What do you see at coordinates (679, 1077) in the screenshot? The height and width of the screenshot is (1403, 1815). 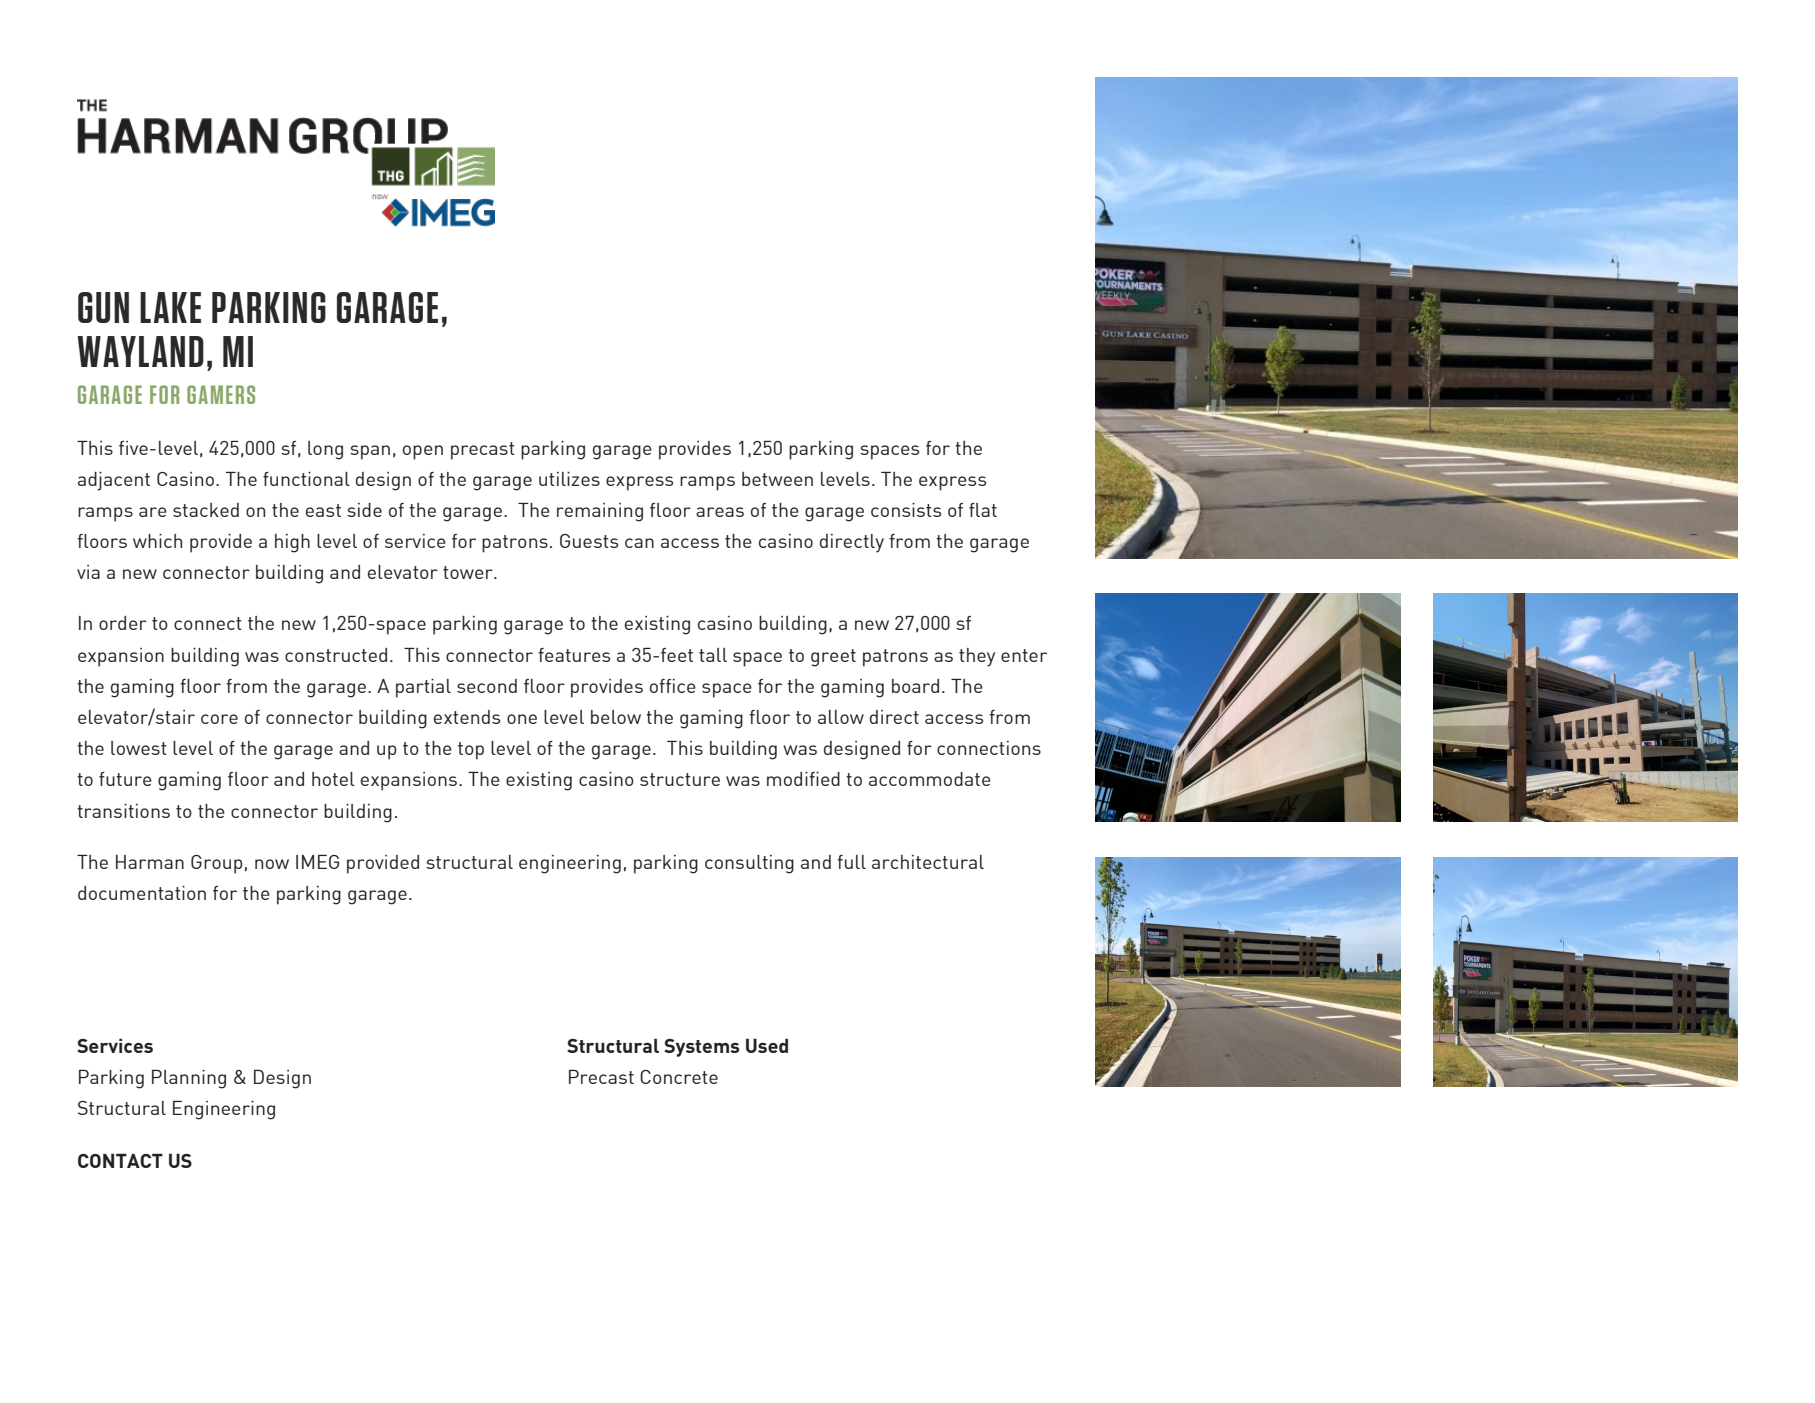 I see `Concrete` at bounding box center [679, 1077].
